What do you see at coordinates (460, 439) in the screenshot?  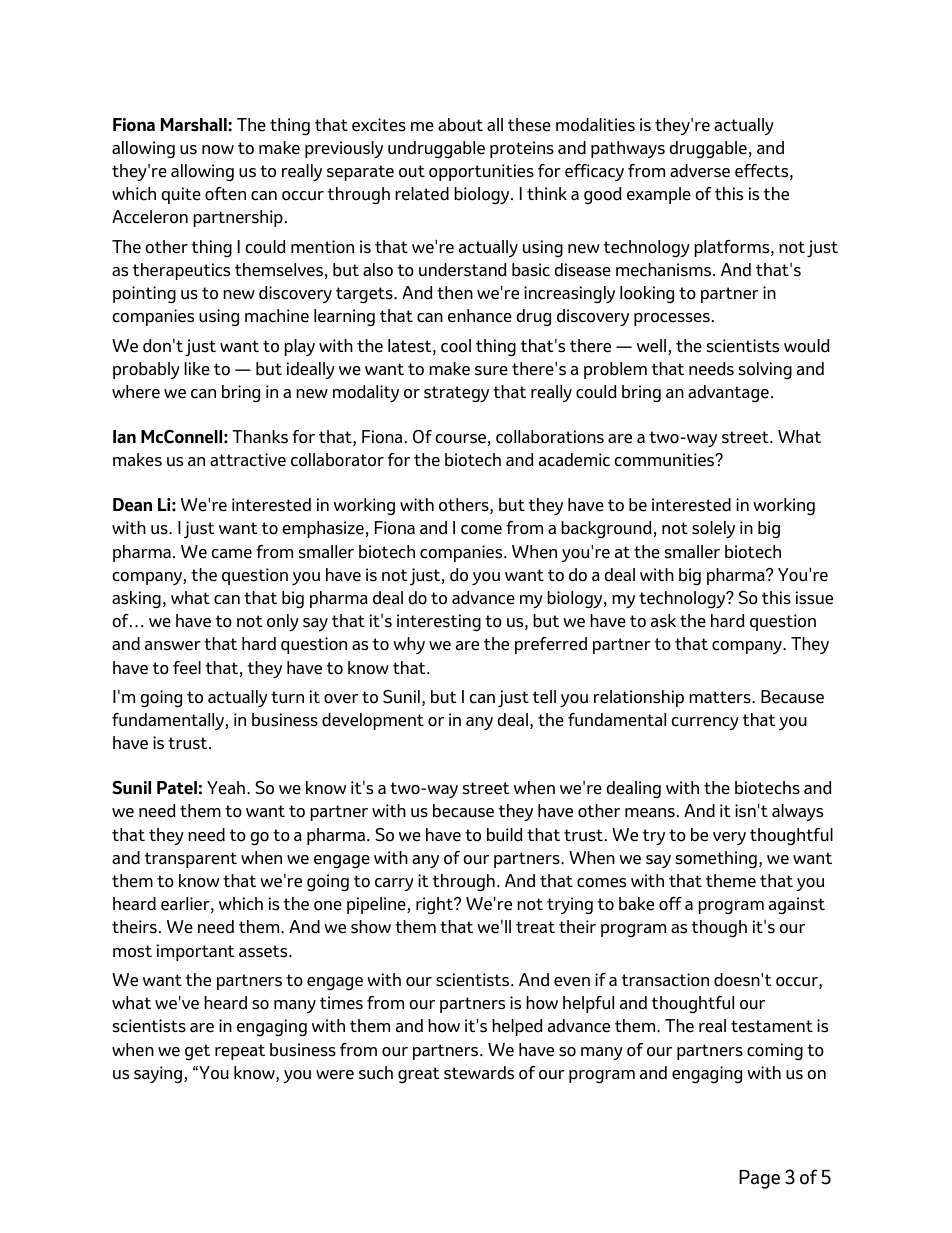 I see `course` at bounding box center [460, 439].
